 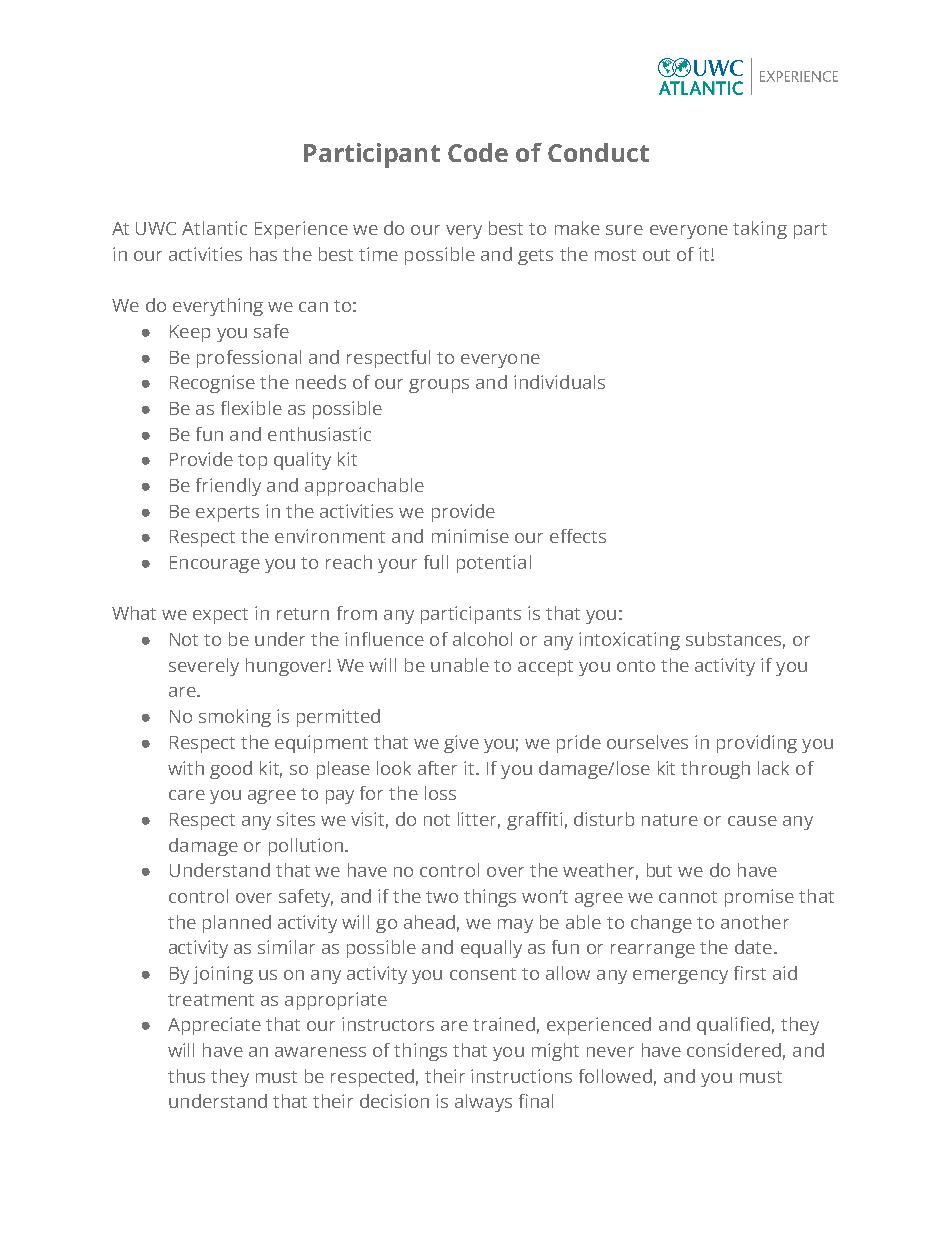 What do you see at coordinates (220, 616) in the document?
I see `expect` at bounding box center [220, 616].
